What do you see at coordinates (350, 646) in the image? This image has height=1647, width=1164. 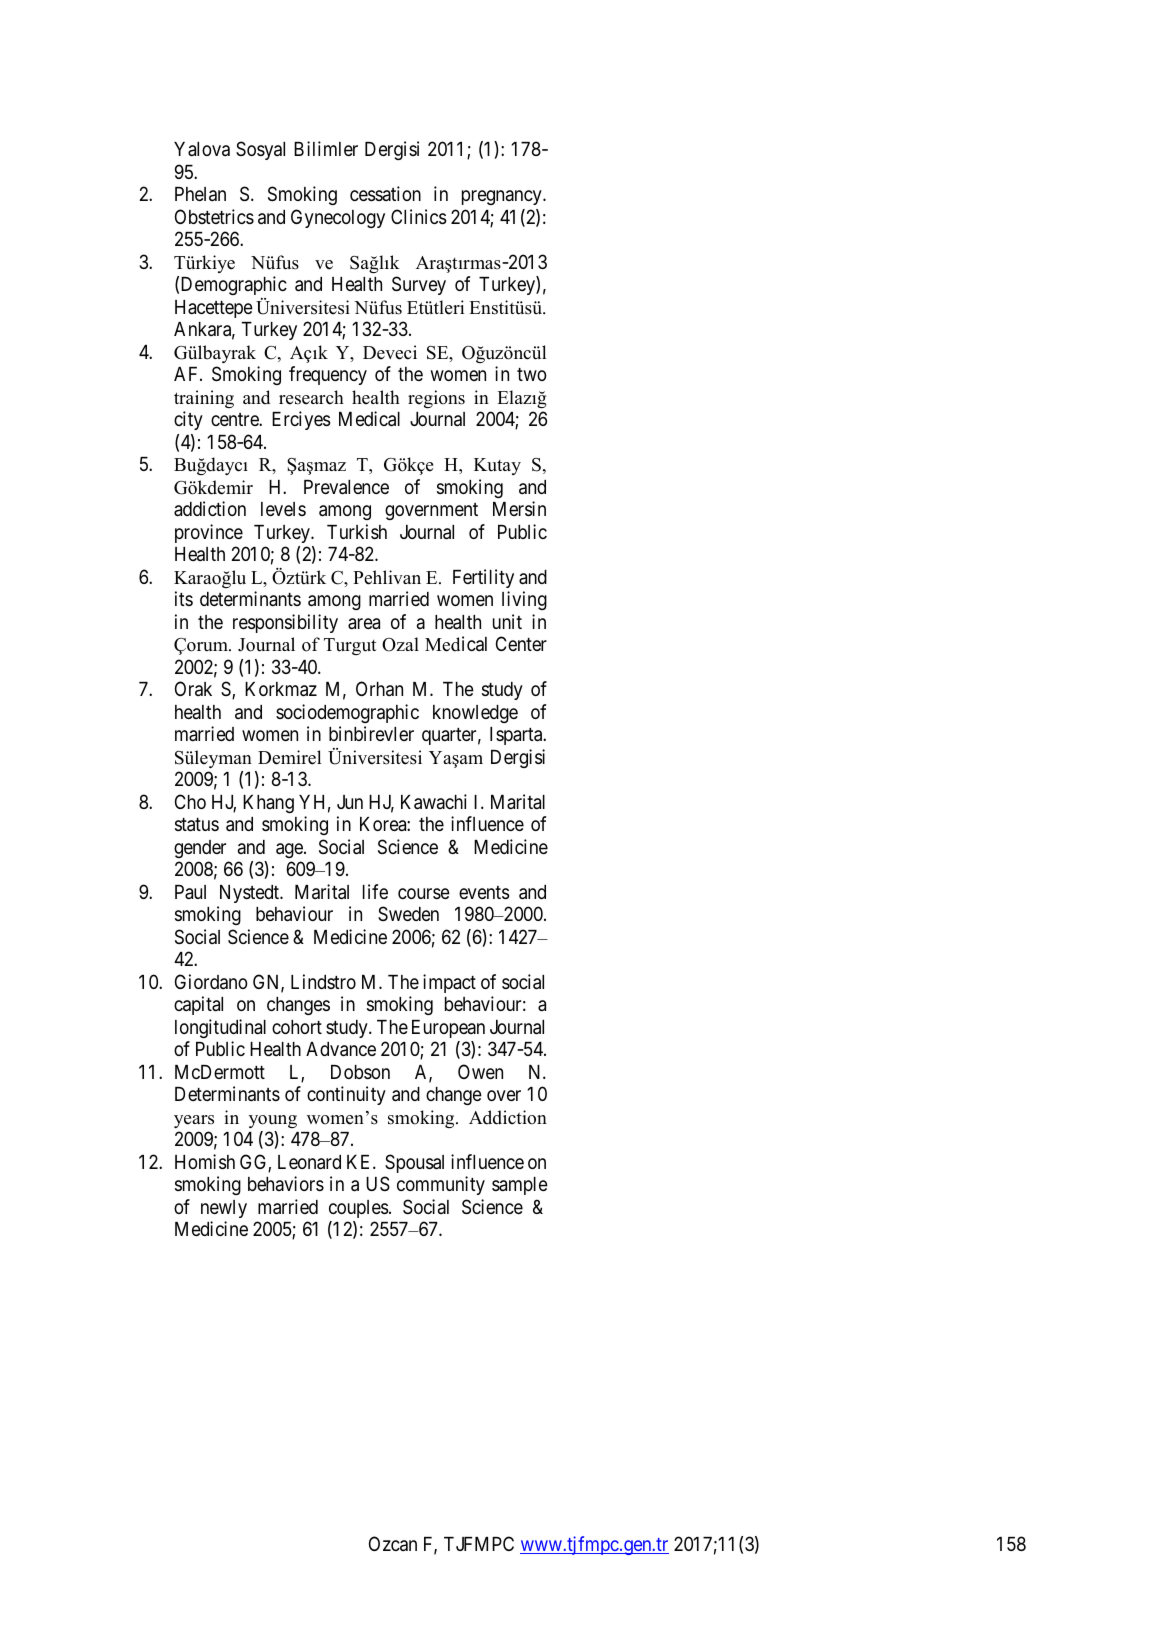 I see `Turgut` at bounding box center [350, 646].
